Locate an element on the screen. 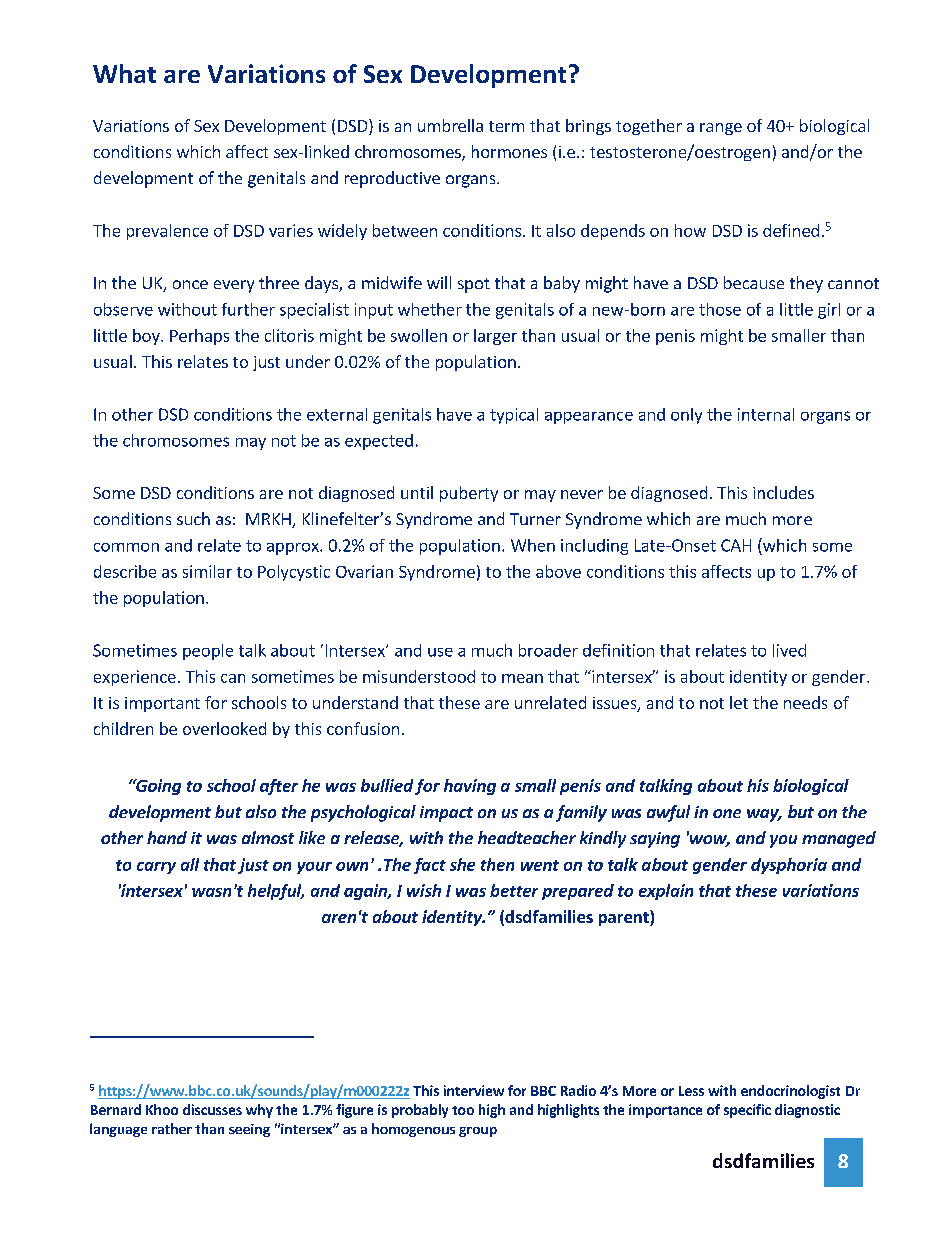  such is located at coordinates (193, 518).
